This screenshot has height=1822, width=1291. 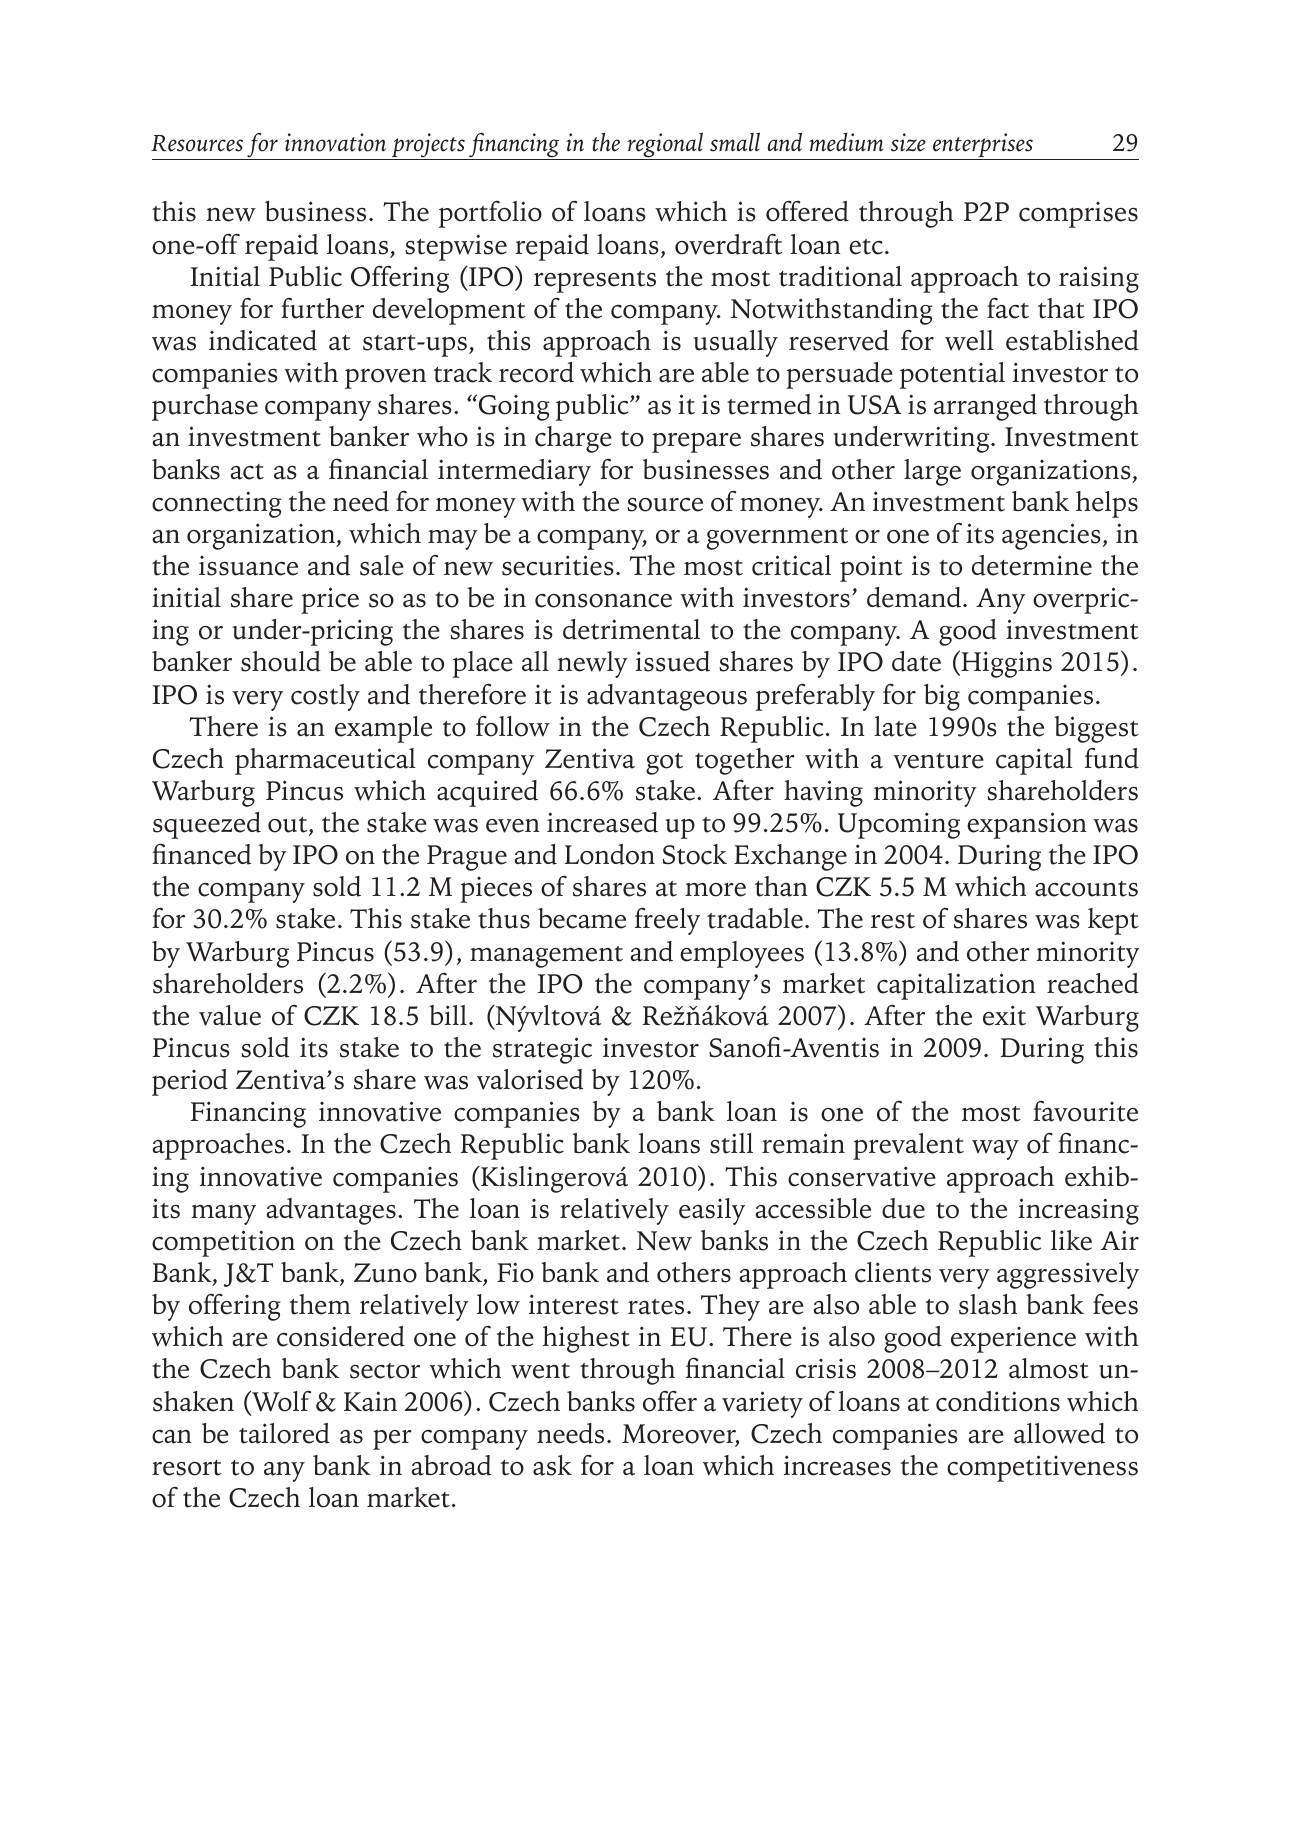 What do you see at coordinates (1032, 565) in the screenshot?
I see `determine` at bounding box center [1032, 565].
